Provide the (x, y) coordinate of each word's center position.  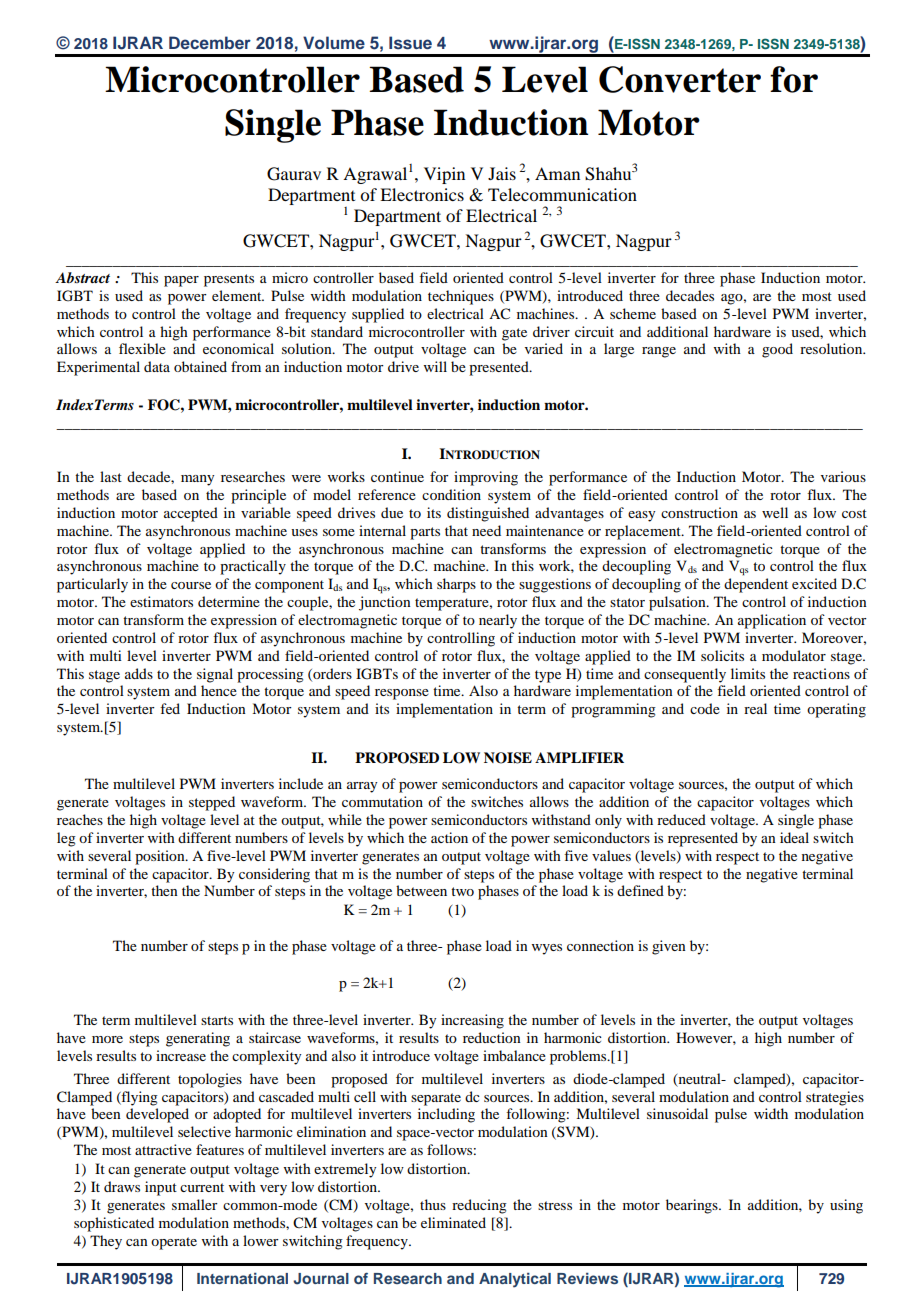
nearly (498, 621)
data (157, 366)
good (777, 350)
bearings (693, 1206)
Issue (410, 43)
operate (174, 1243)
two (462, 891)
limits (748, 673)
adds (139, 673)
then (164, 890)
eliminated (453, 1222)
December (210, 42)
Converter (680, 79)
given (669, 947)
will (435, 366)
